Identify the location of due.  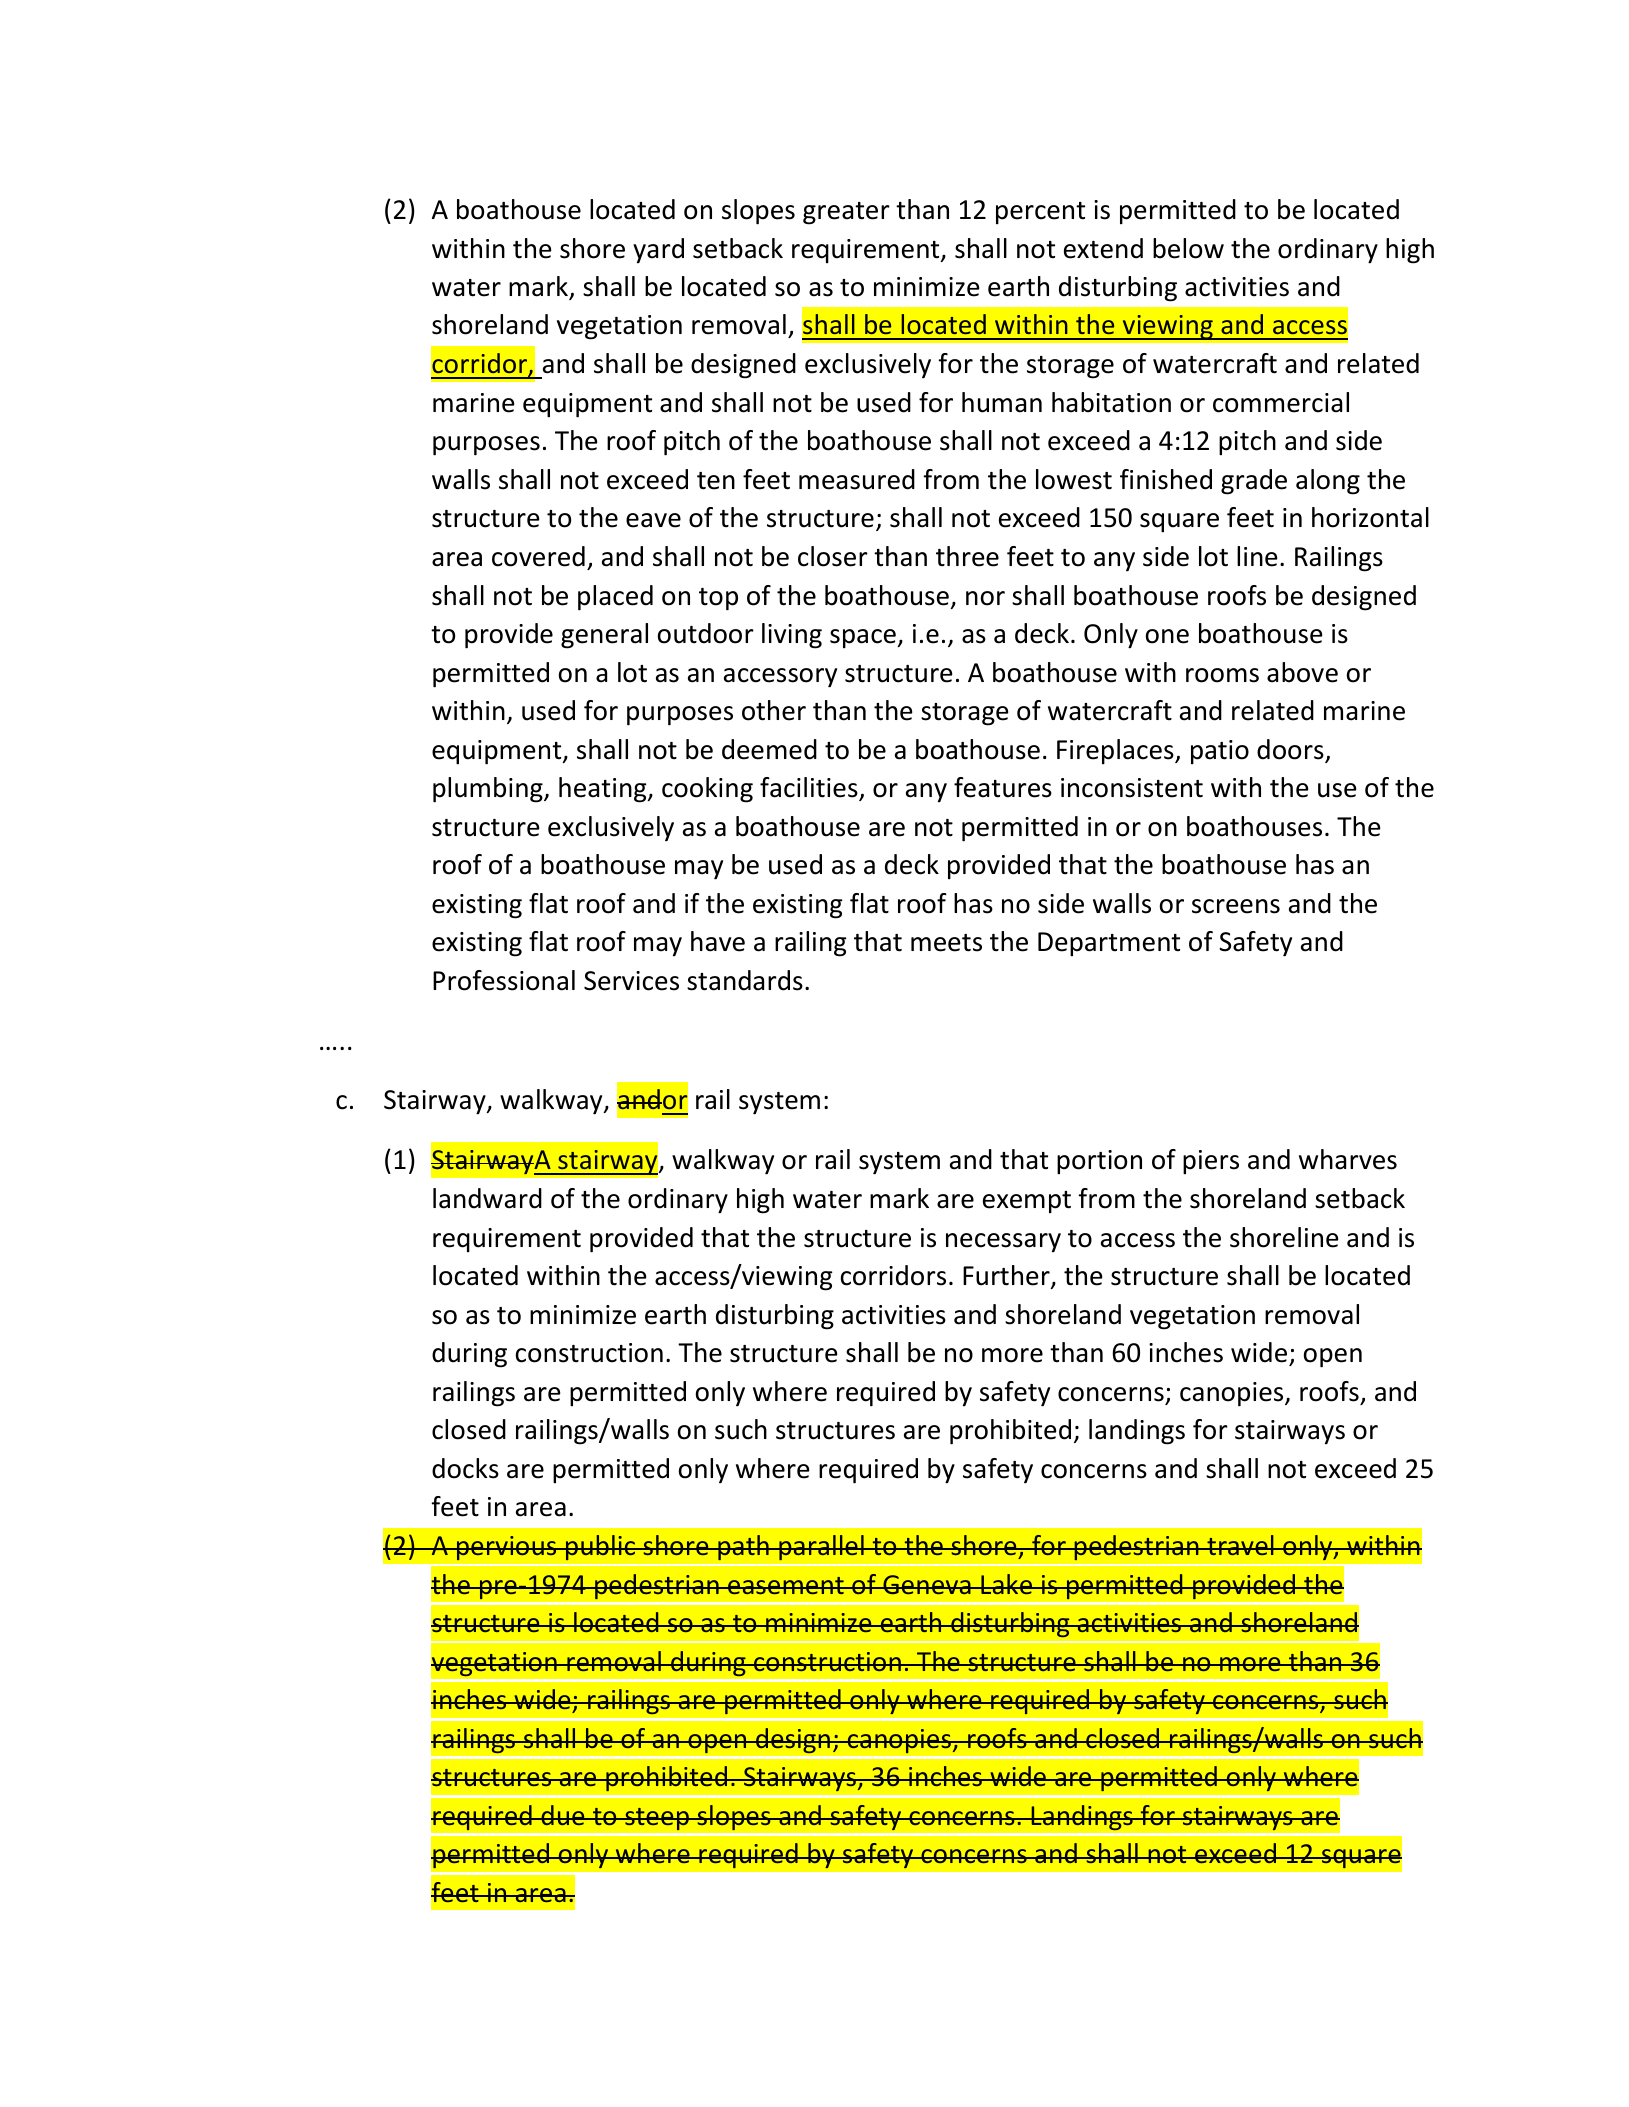
(563, 1815).
